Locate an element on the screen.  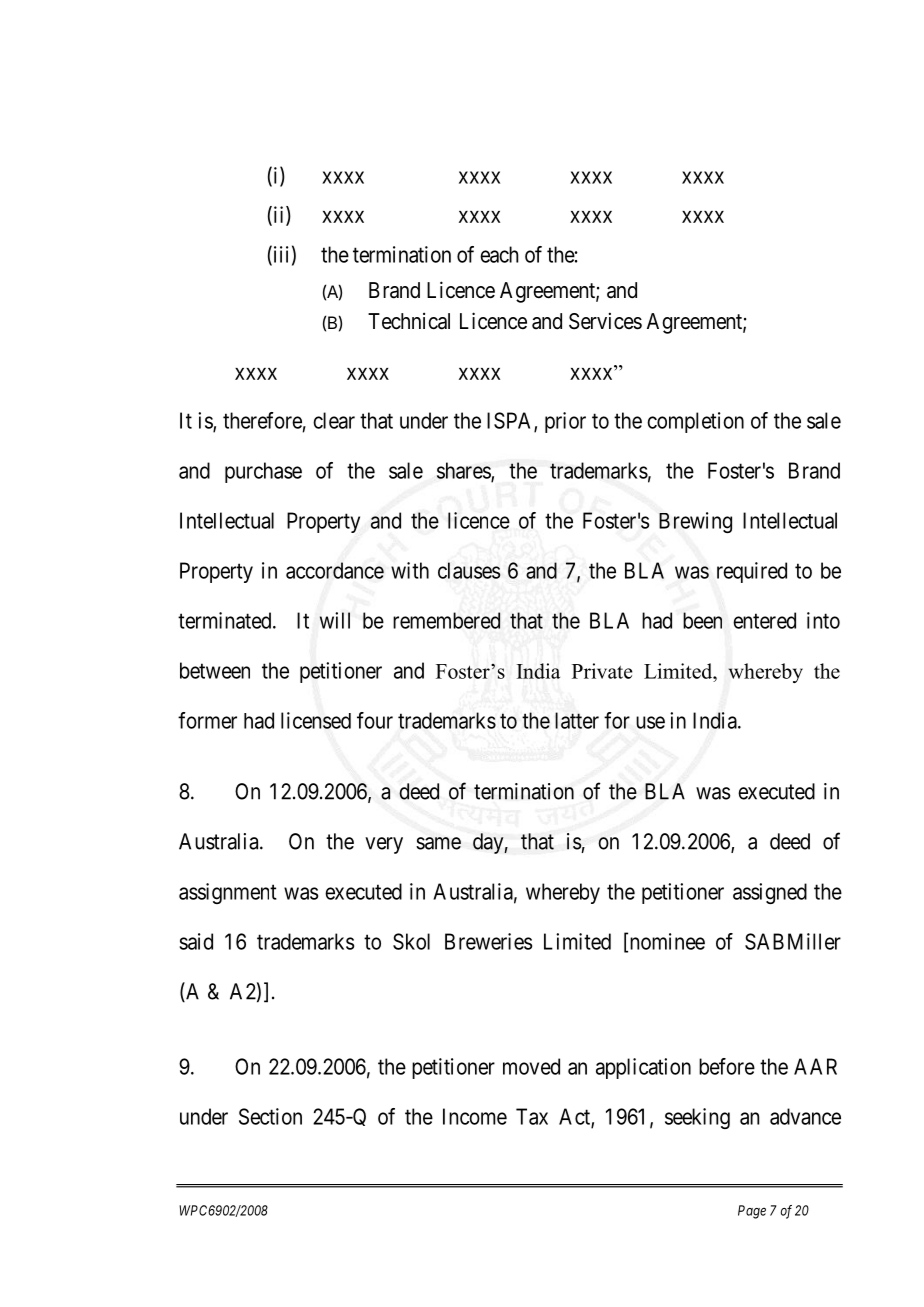
Technical is located at coordinates (409, 321).
